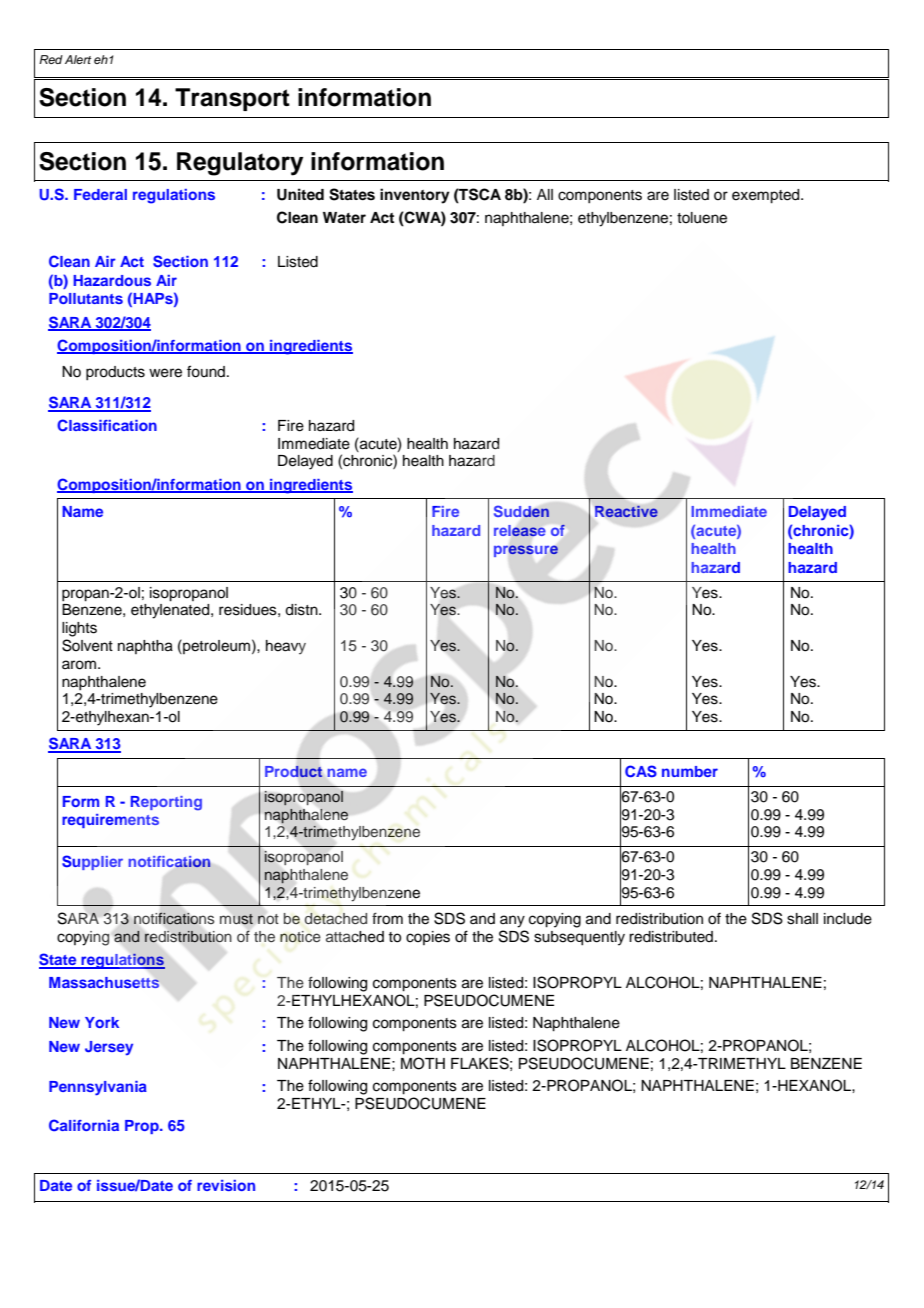  Describe the element at coordinates (423, 1063) in the screenshot. I see `MOTH` at that location.
